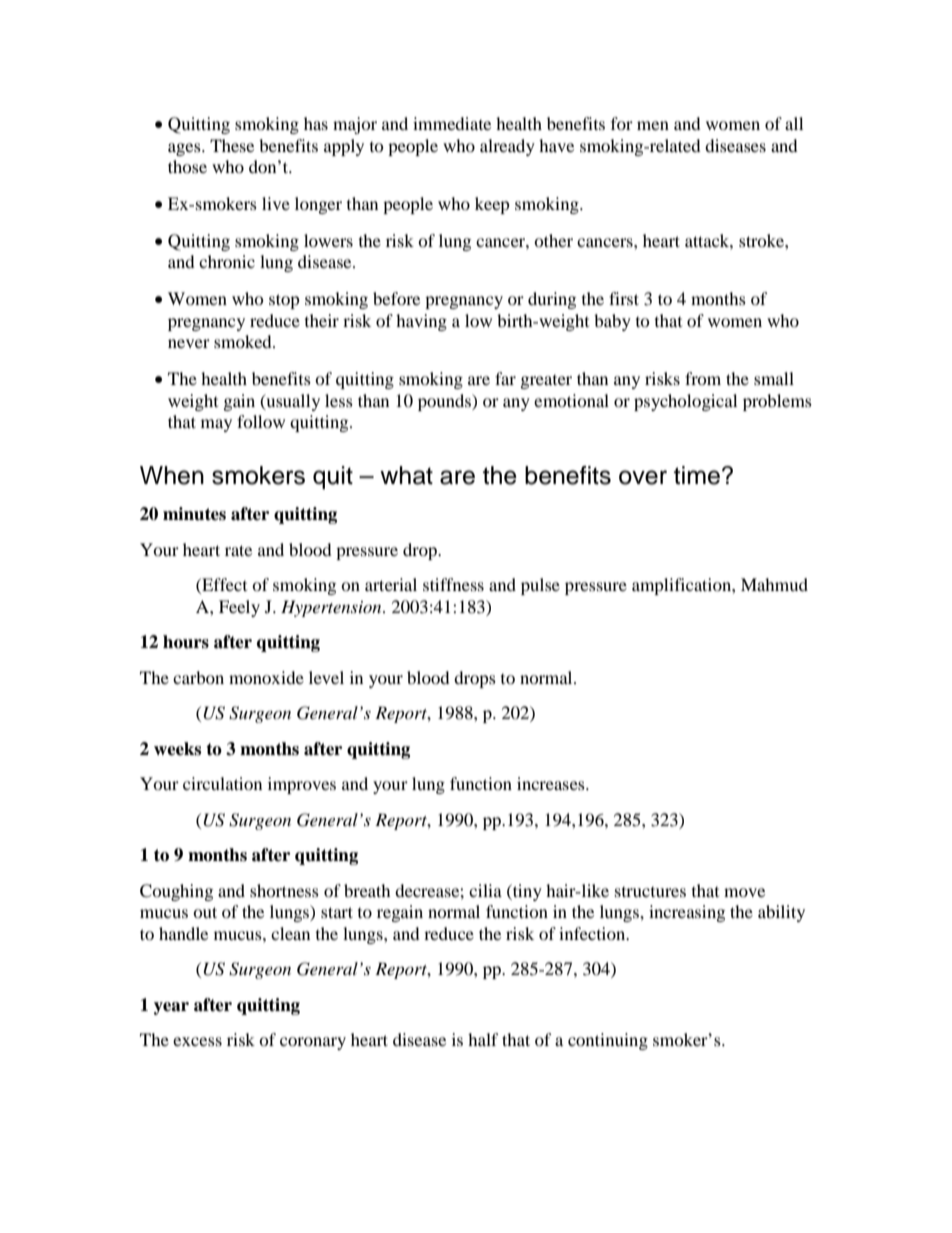 The image size is (952, 1233). I want to click on have, so click(556, 145).
